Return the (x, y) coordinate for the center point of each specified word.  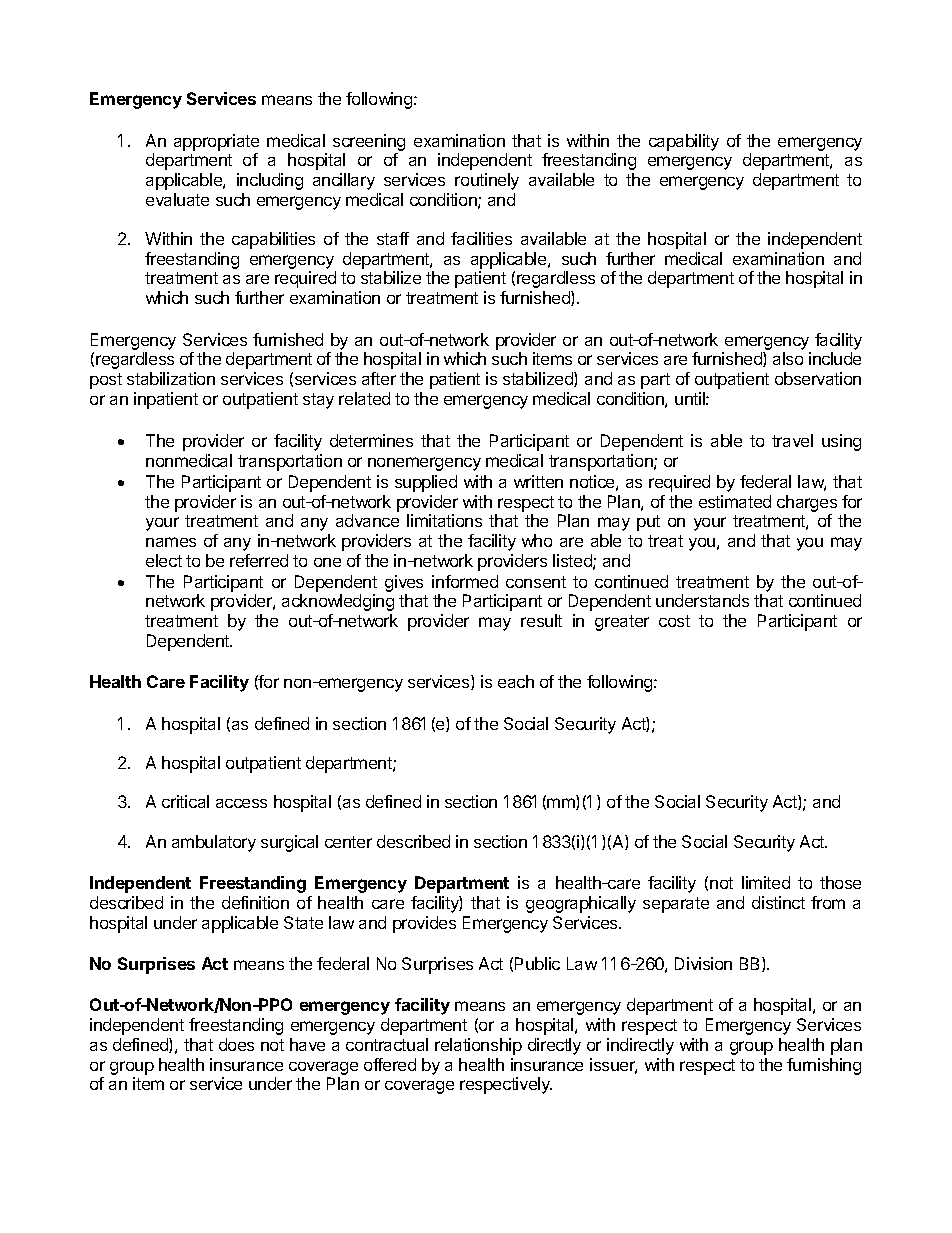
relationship (478, 1046)
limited (766, 882)
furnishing (824, 1066)
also (788, 358)
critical (185, 801)
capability (684, 142)
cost (674, 621)
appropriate (216, 142)
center (348, 842)
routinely (487, 181)
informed (465, 581)
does (236, 1044)
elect (164, 560)
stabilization (171, 378)
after (379, 378)
